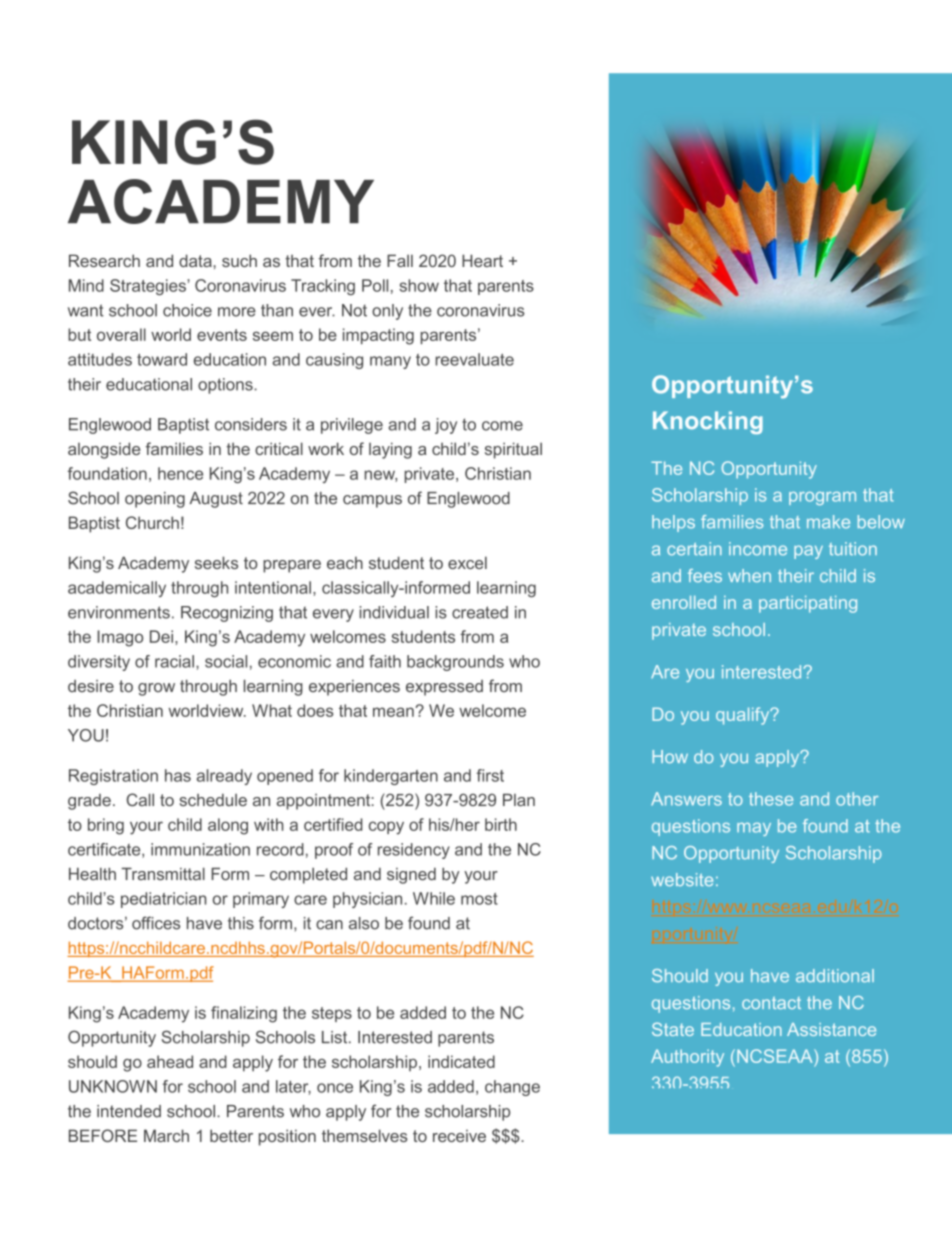  What do you see at coordinates (744, 716) in the page?
I see `qualify` at bounding box center [744, 716].
